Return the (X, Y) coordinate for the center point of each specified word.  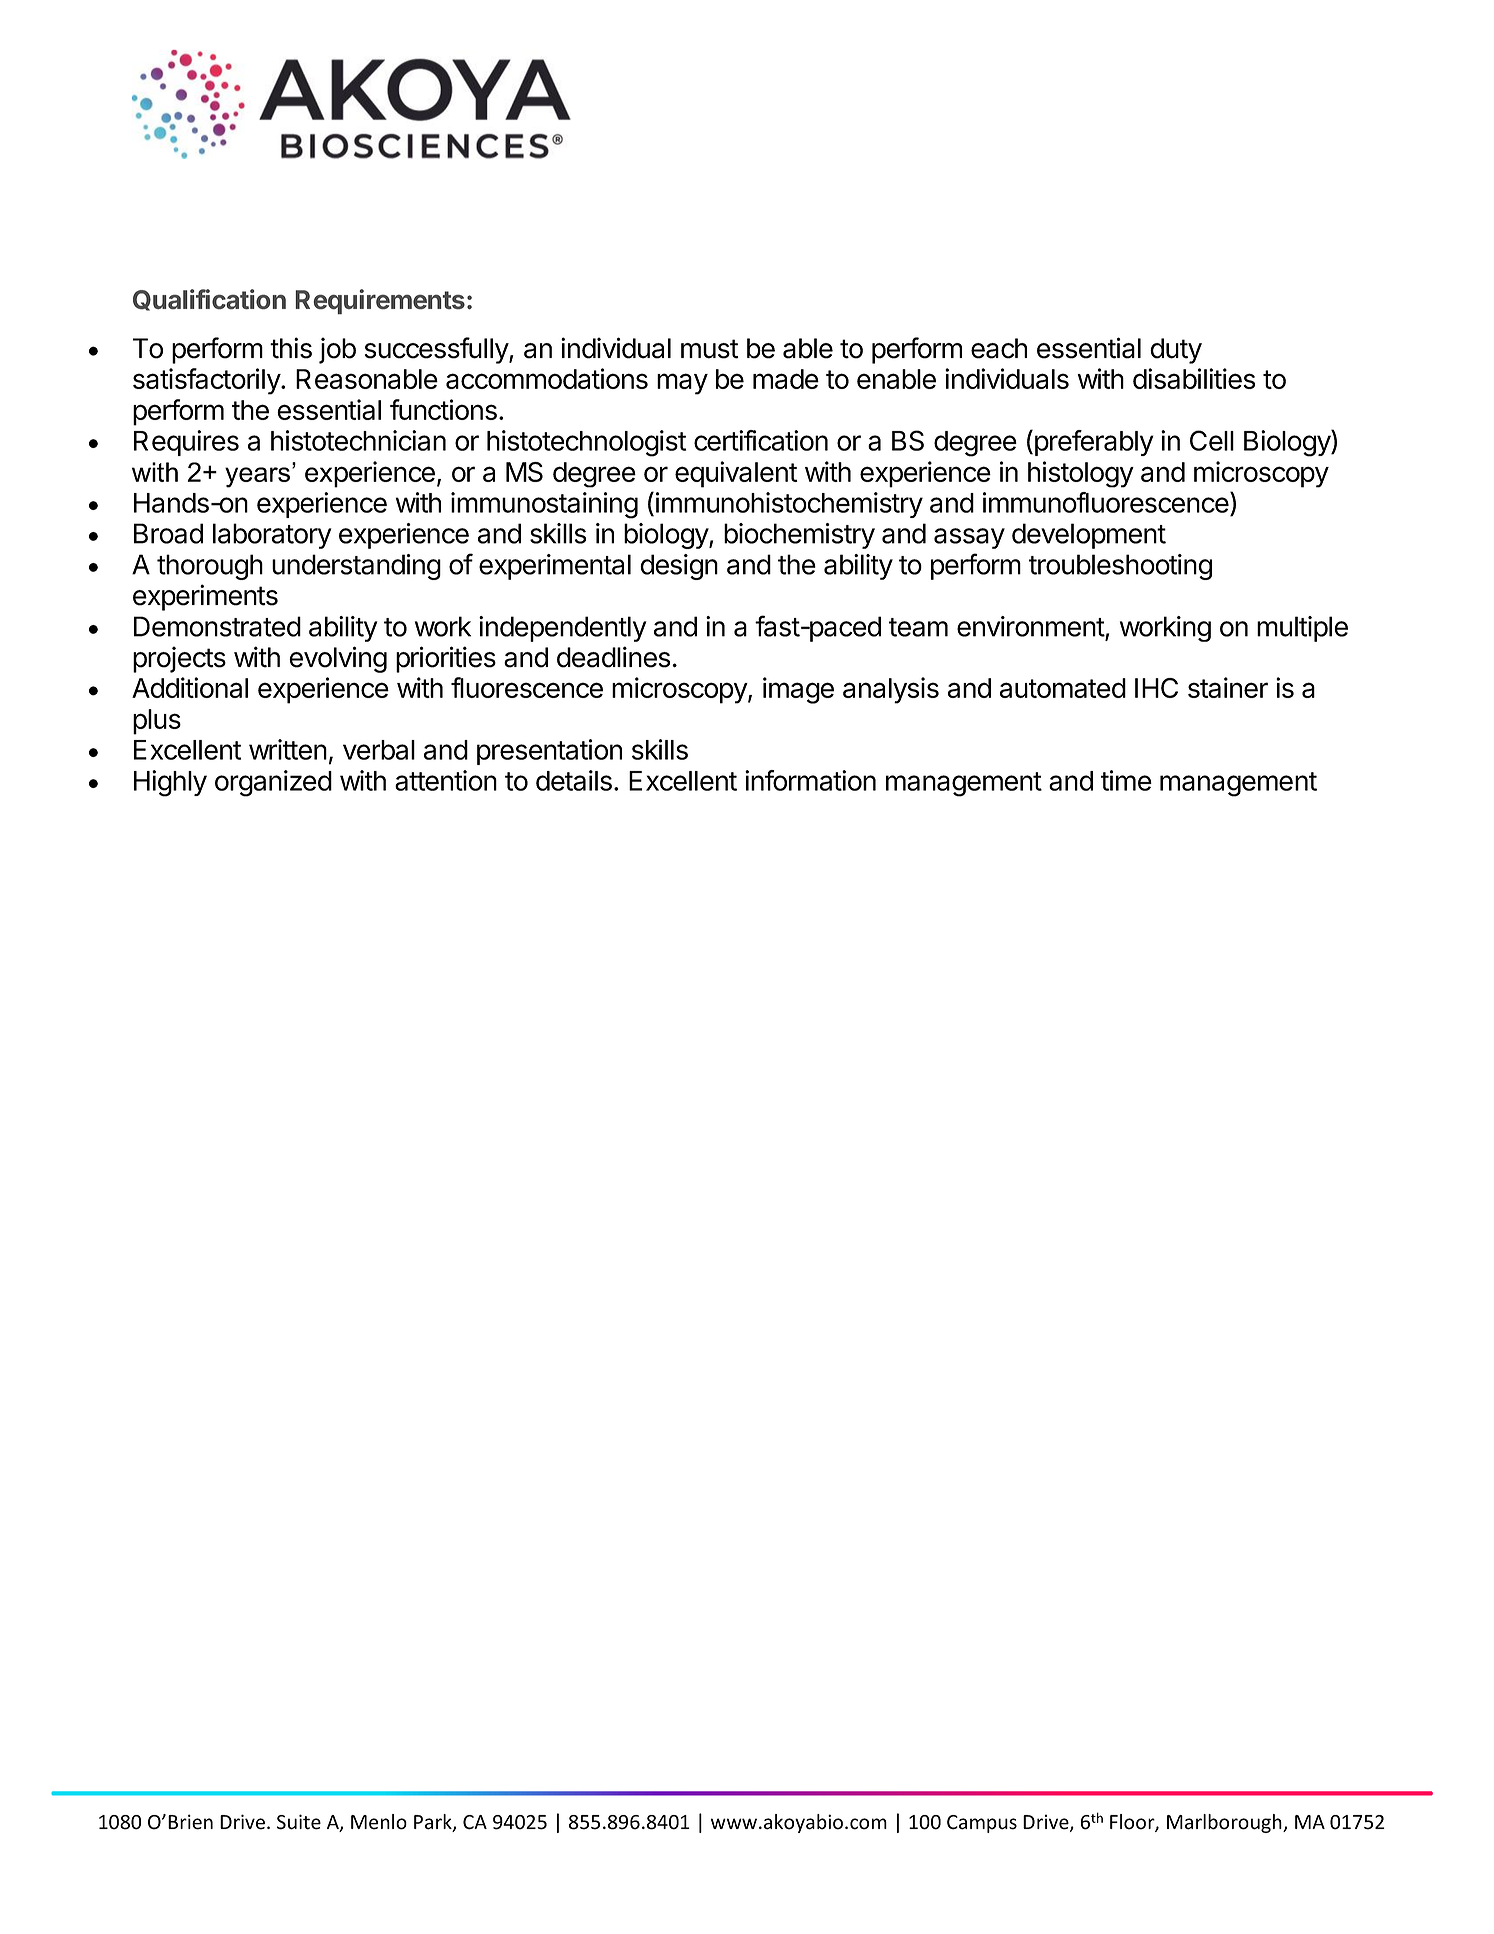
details (574, 780)
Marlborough (1225, 1823)
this (291, 348)
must (710, 349)
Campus (982, 1824)
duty (1176, 351)
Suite (299, 1822)
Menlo (379, 1822)
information (810, 780)
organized (273, 783)
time (1126, 780)
